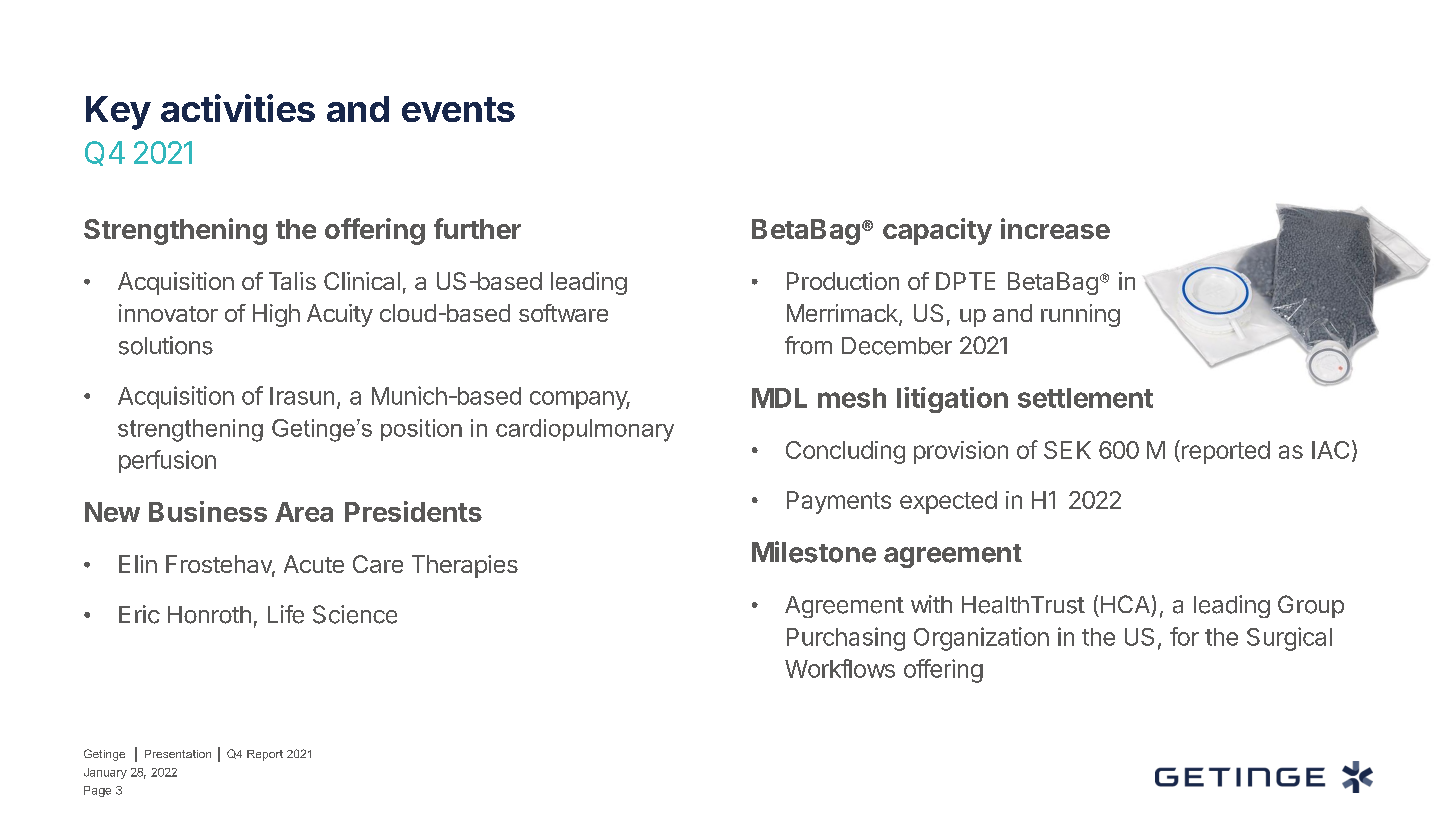 Image resolution: width=1456 pixels, height=819 pixels. Describe the element at coordinates (238, 108) in the page. I see `activities` at that location.
